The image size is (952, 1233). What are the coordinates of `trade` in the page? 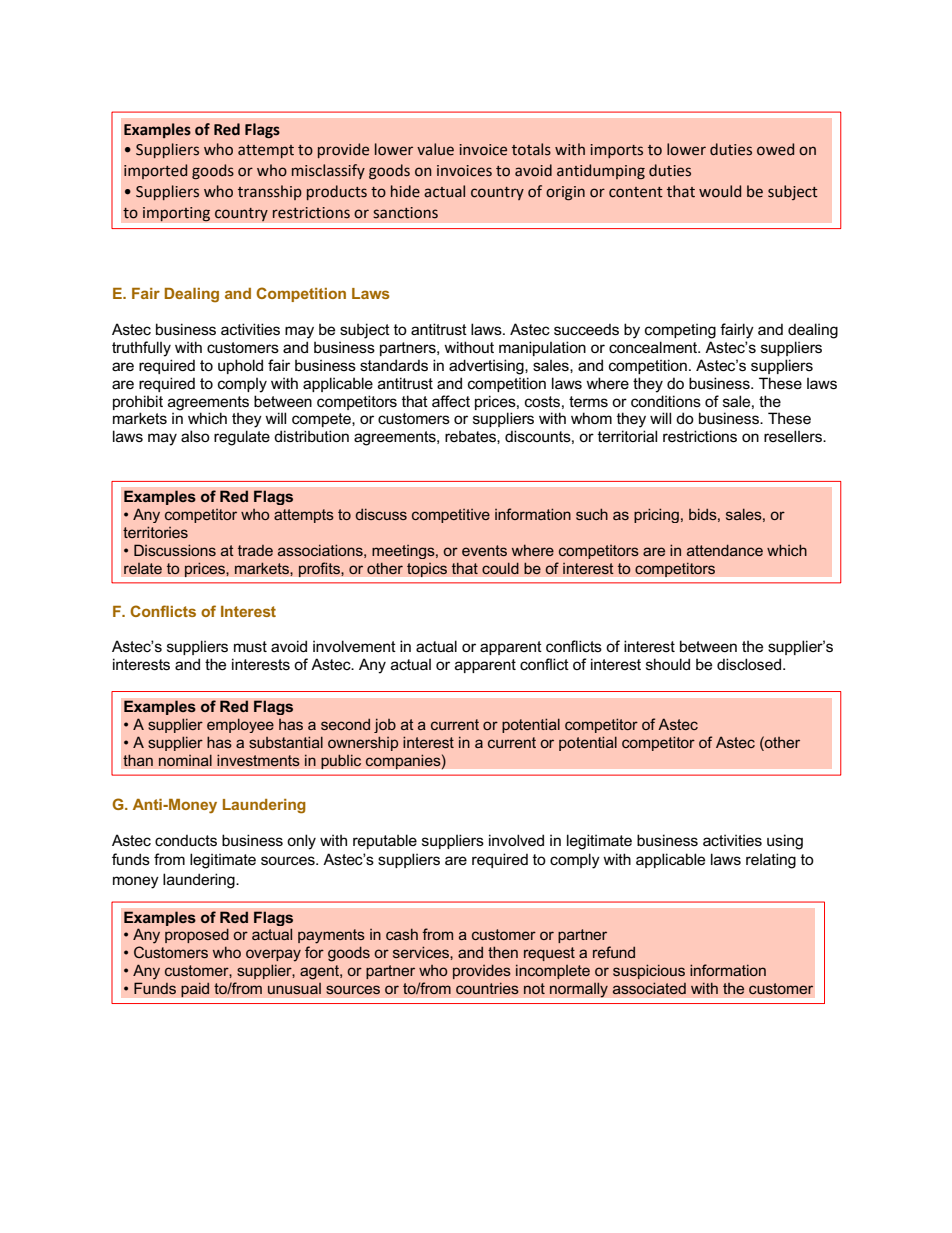 It's located at (255, 550).
